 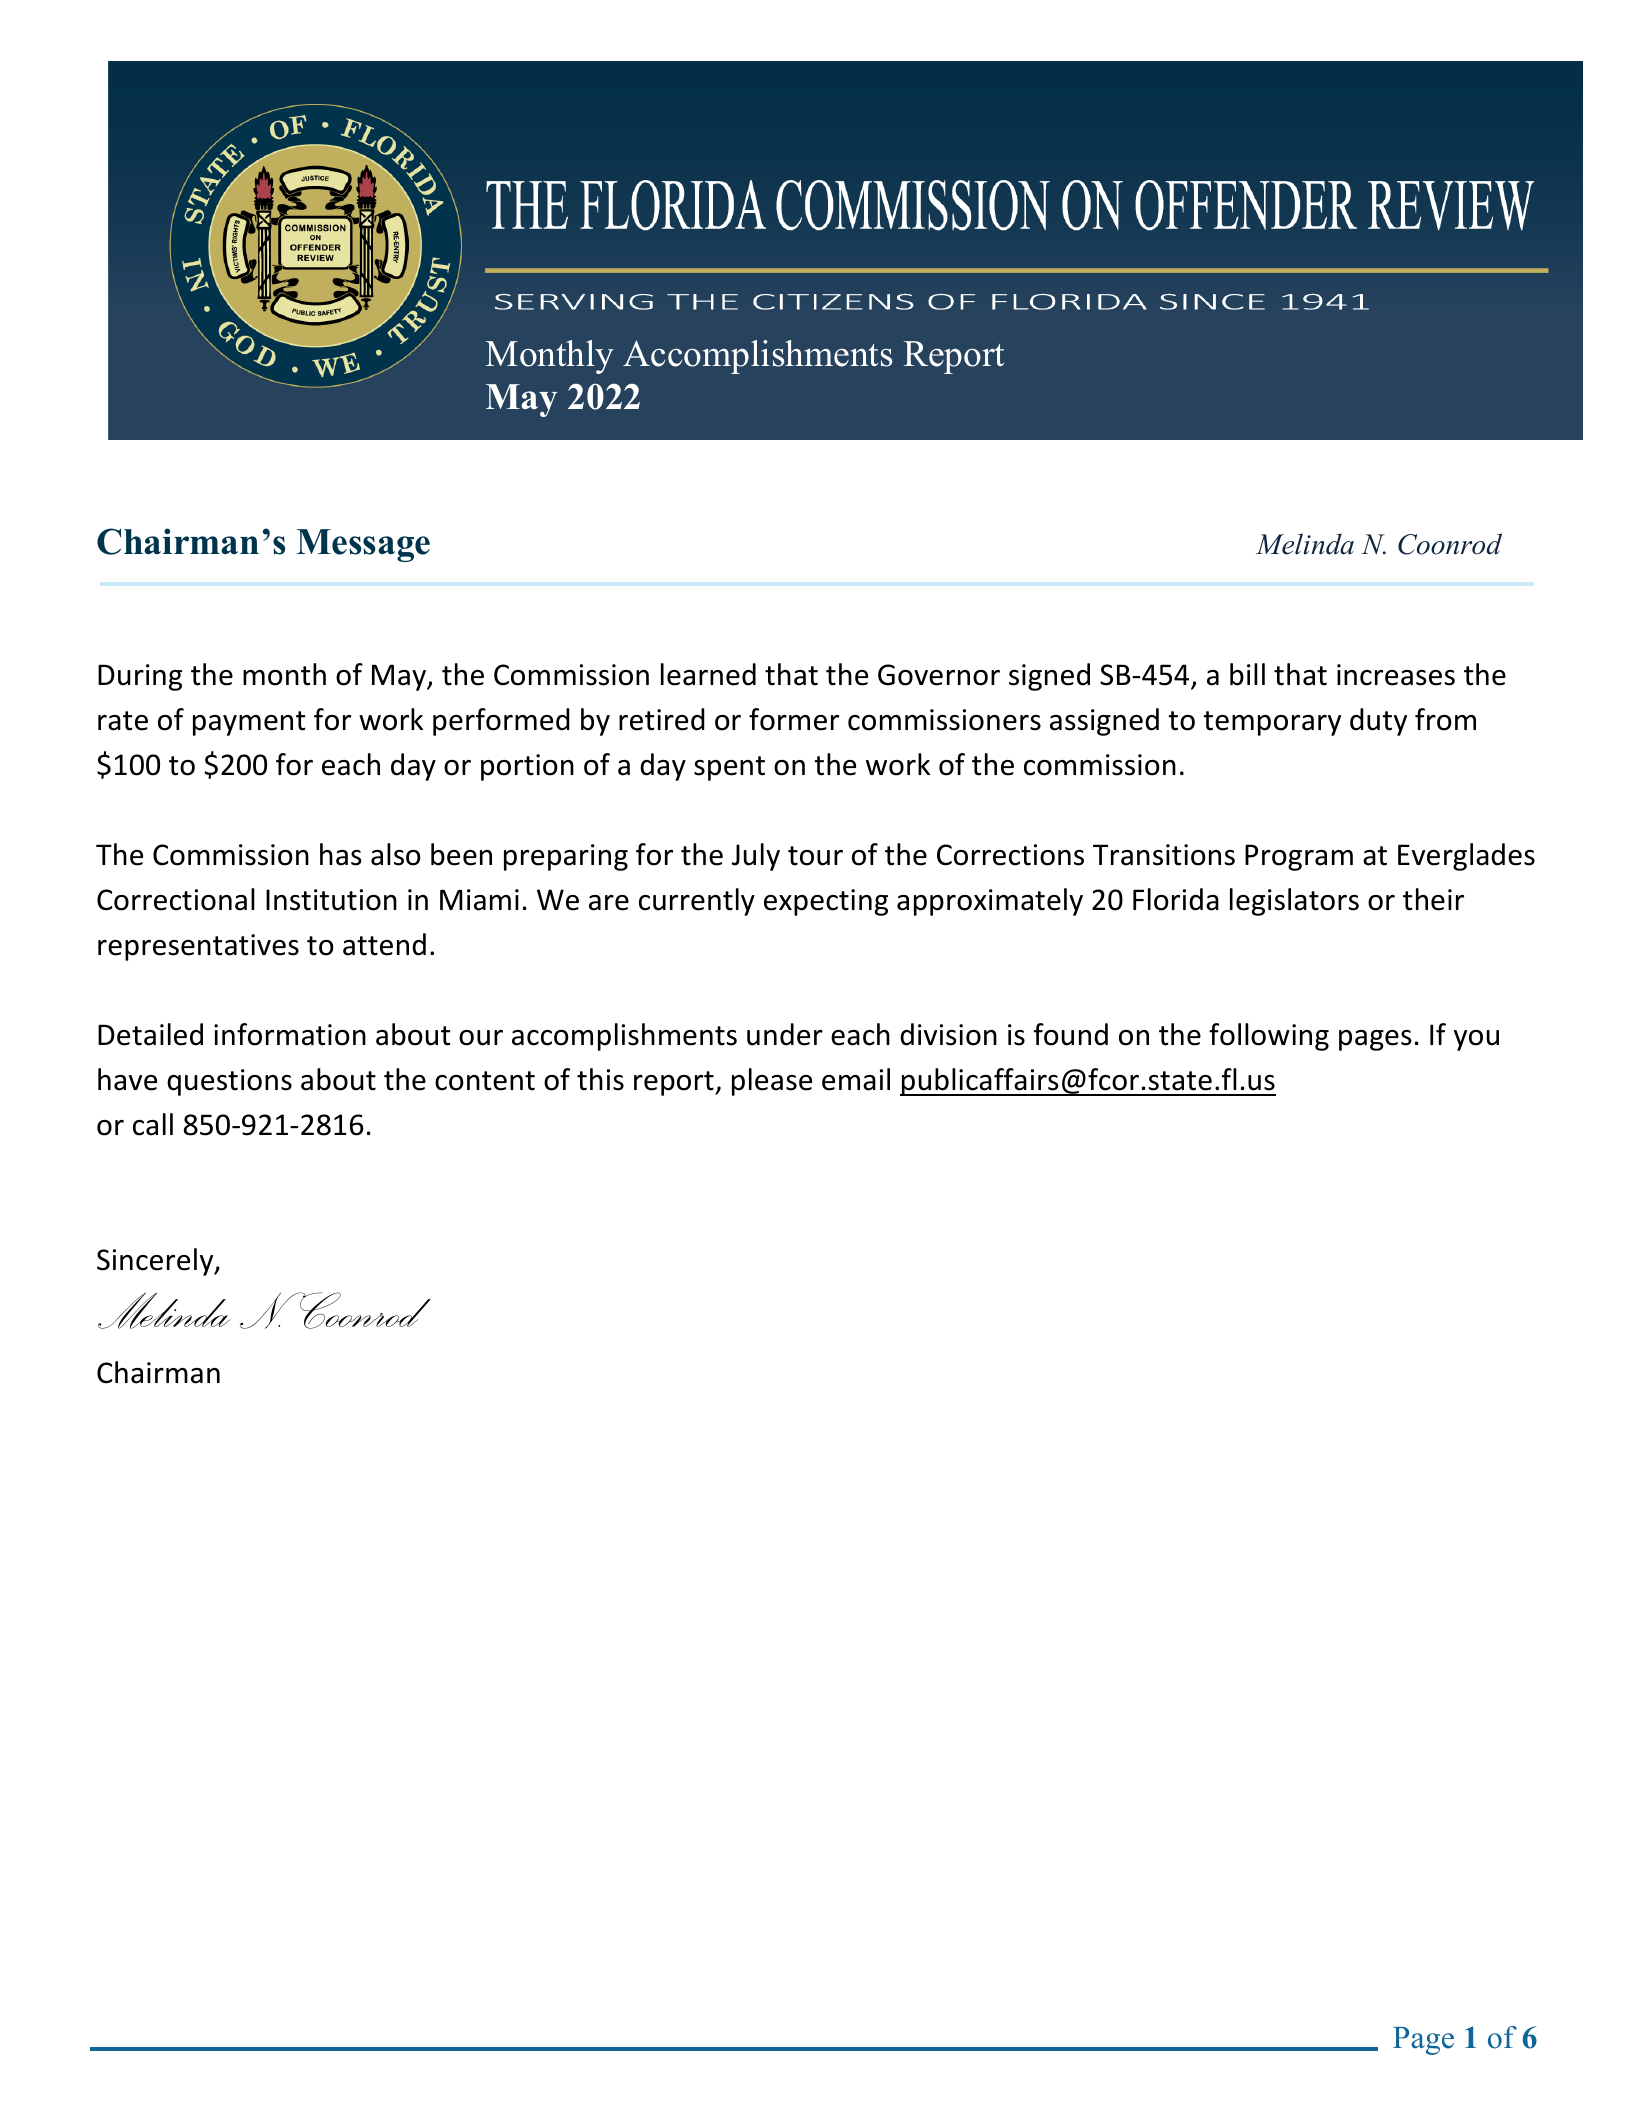 I want to click on learned, so click(x=708, y=674).
